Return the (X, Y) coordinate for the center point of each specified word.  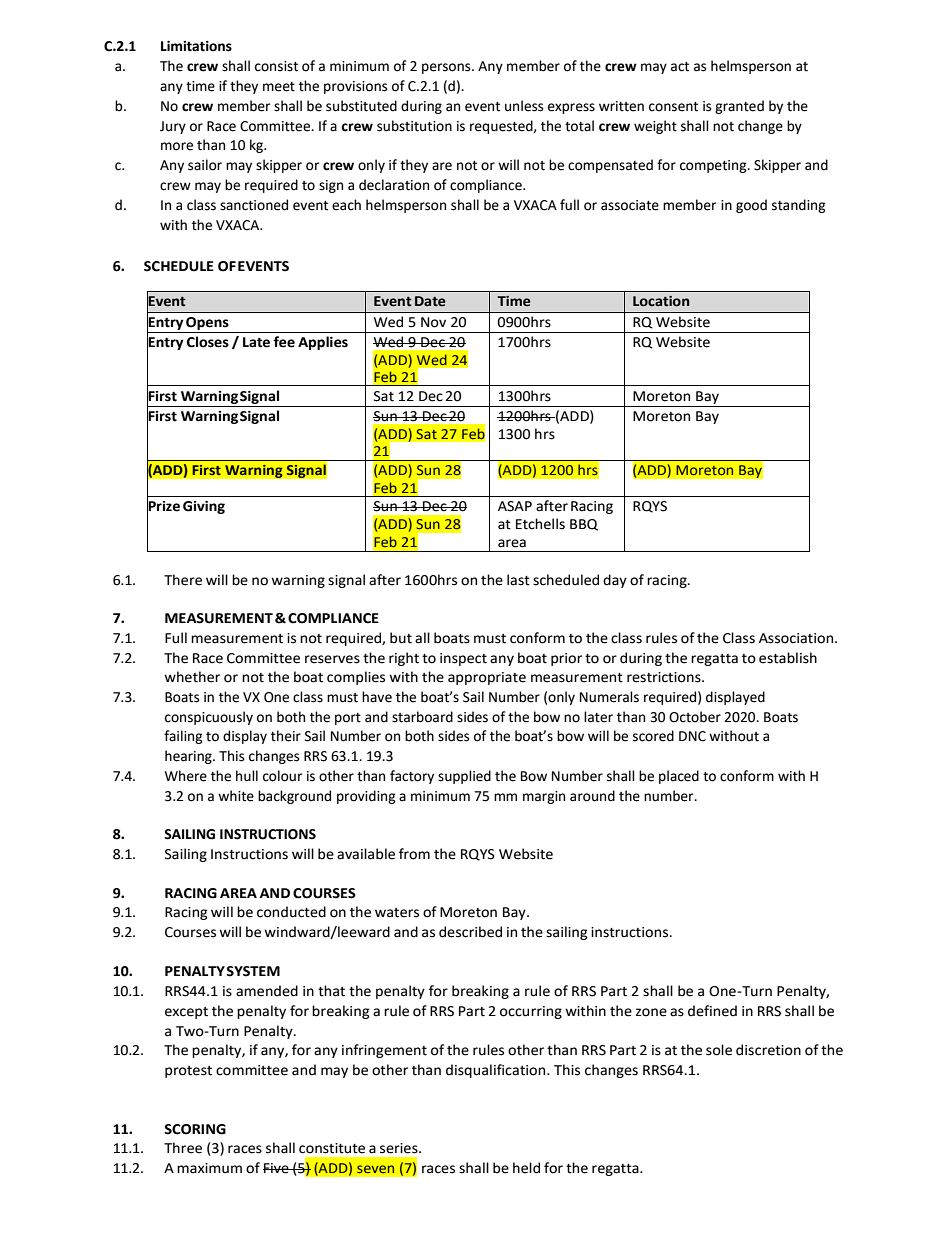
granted (739, 107)
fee (284, 342)
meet (279, 87)
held (526, 1168)
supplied (464, 777)
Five (277, 1168)
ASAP (515, 506)
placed (679, 777)
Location (661, 301)
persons (447, 68)
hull (247, 776)
